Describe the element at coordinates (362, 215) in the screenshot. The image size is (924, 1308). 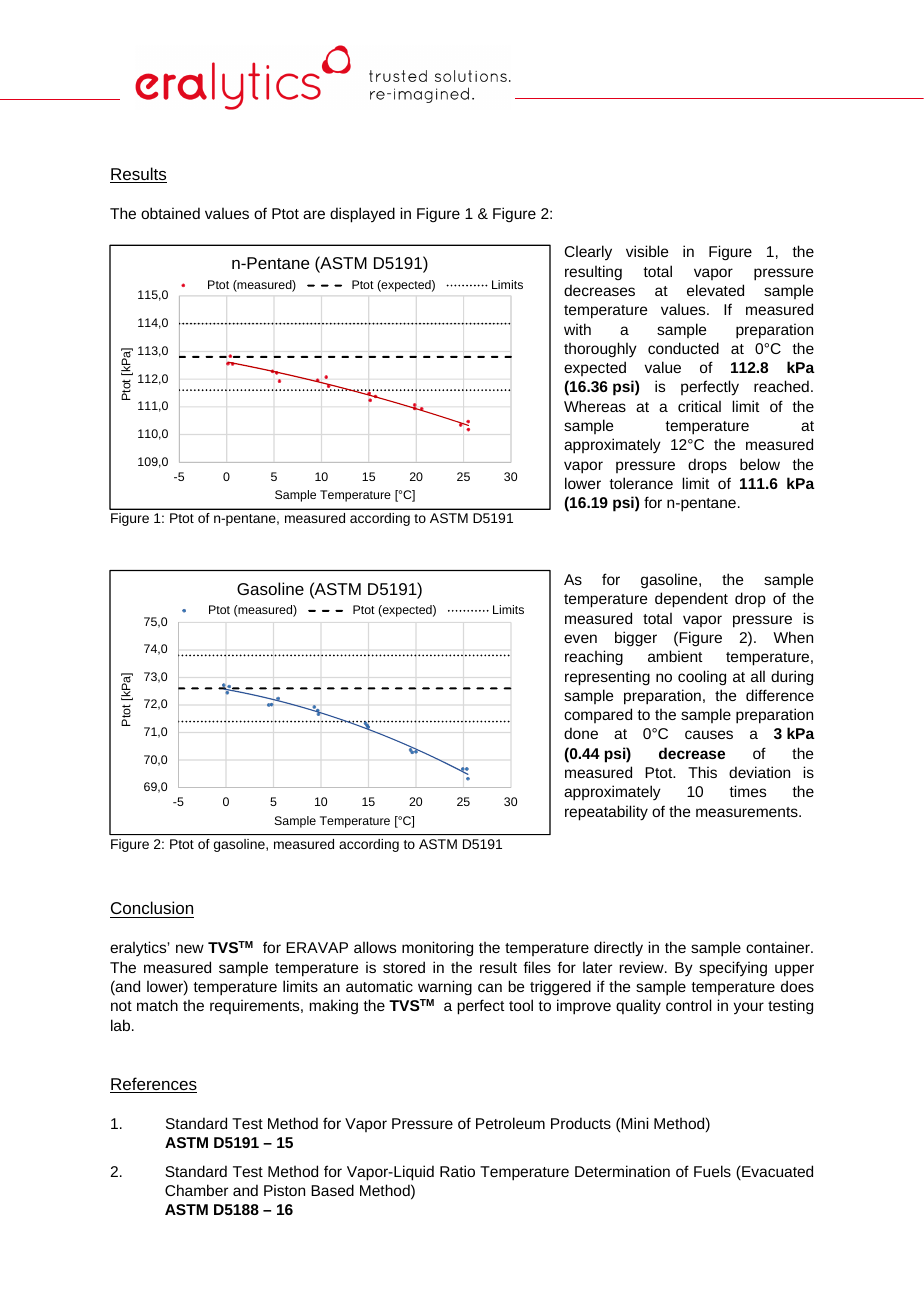
I see `displayed` at that location.
